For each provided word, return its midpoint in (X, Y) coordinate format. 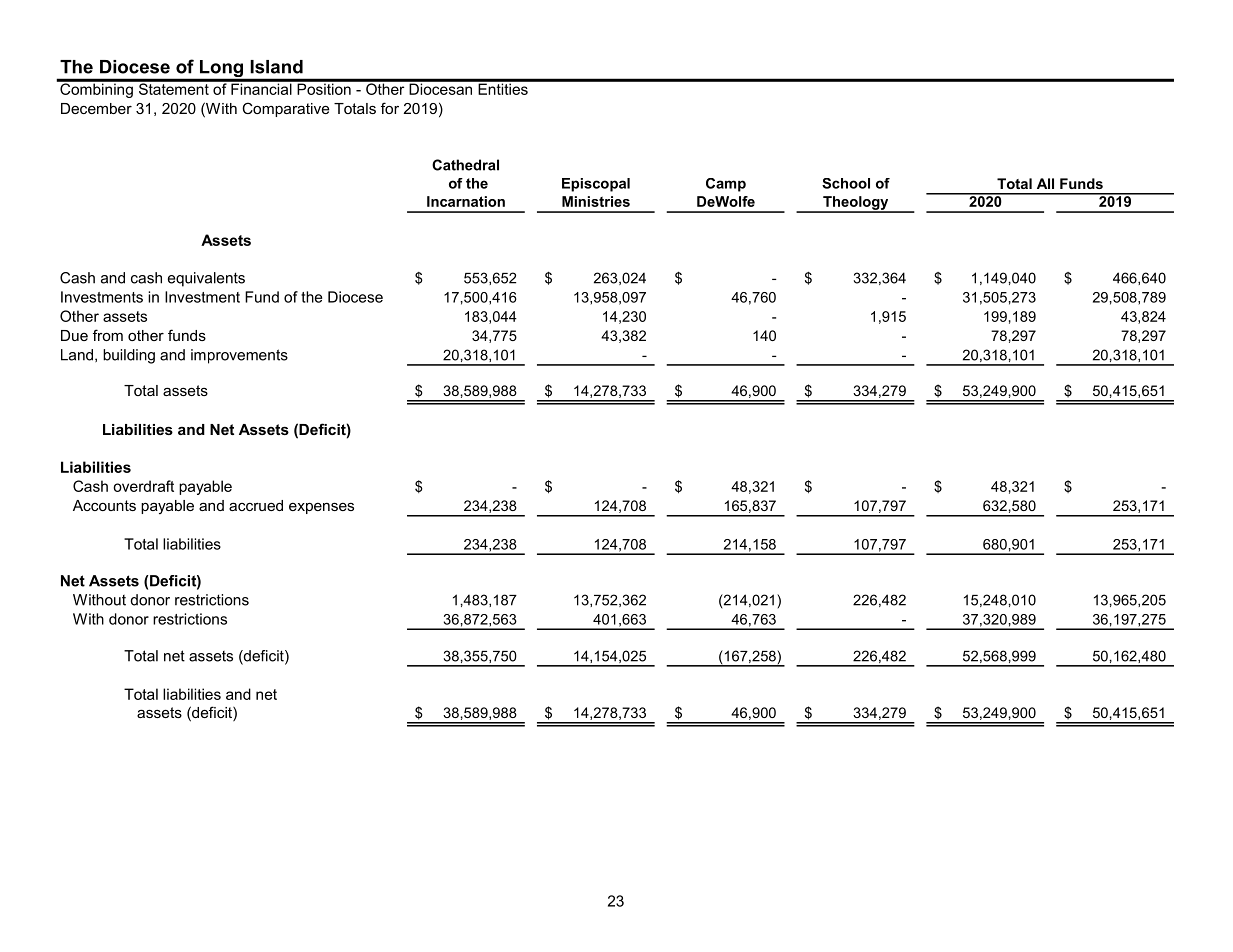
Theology (856, 204)
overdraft (143, 486)
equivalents (206, 279)
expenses (321, 508)
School (846, 183)
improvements (239, 356)
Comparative (286, 109)
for (390, 108)
